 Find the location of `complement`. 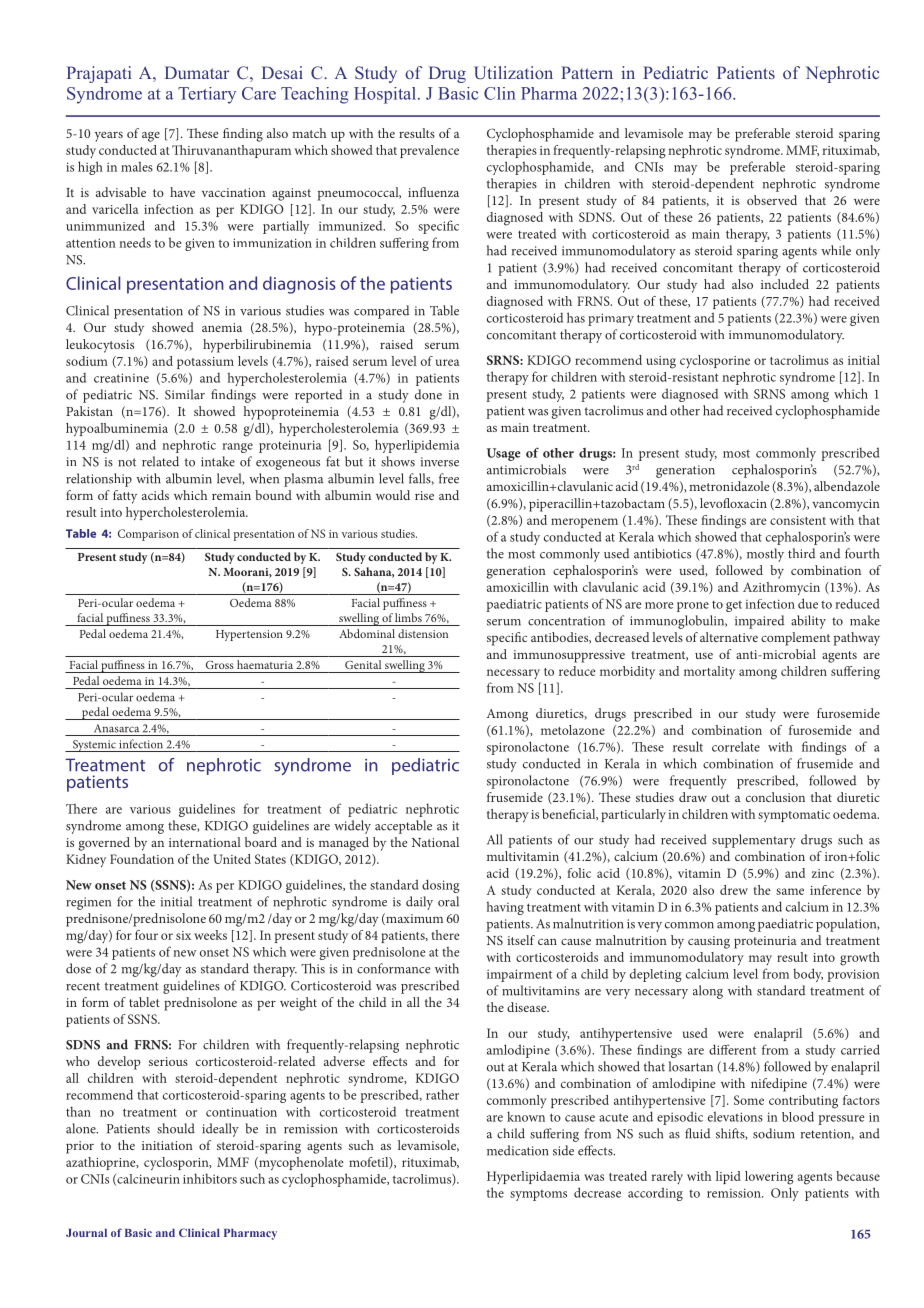

complement is located at coordinates (795, 639).
